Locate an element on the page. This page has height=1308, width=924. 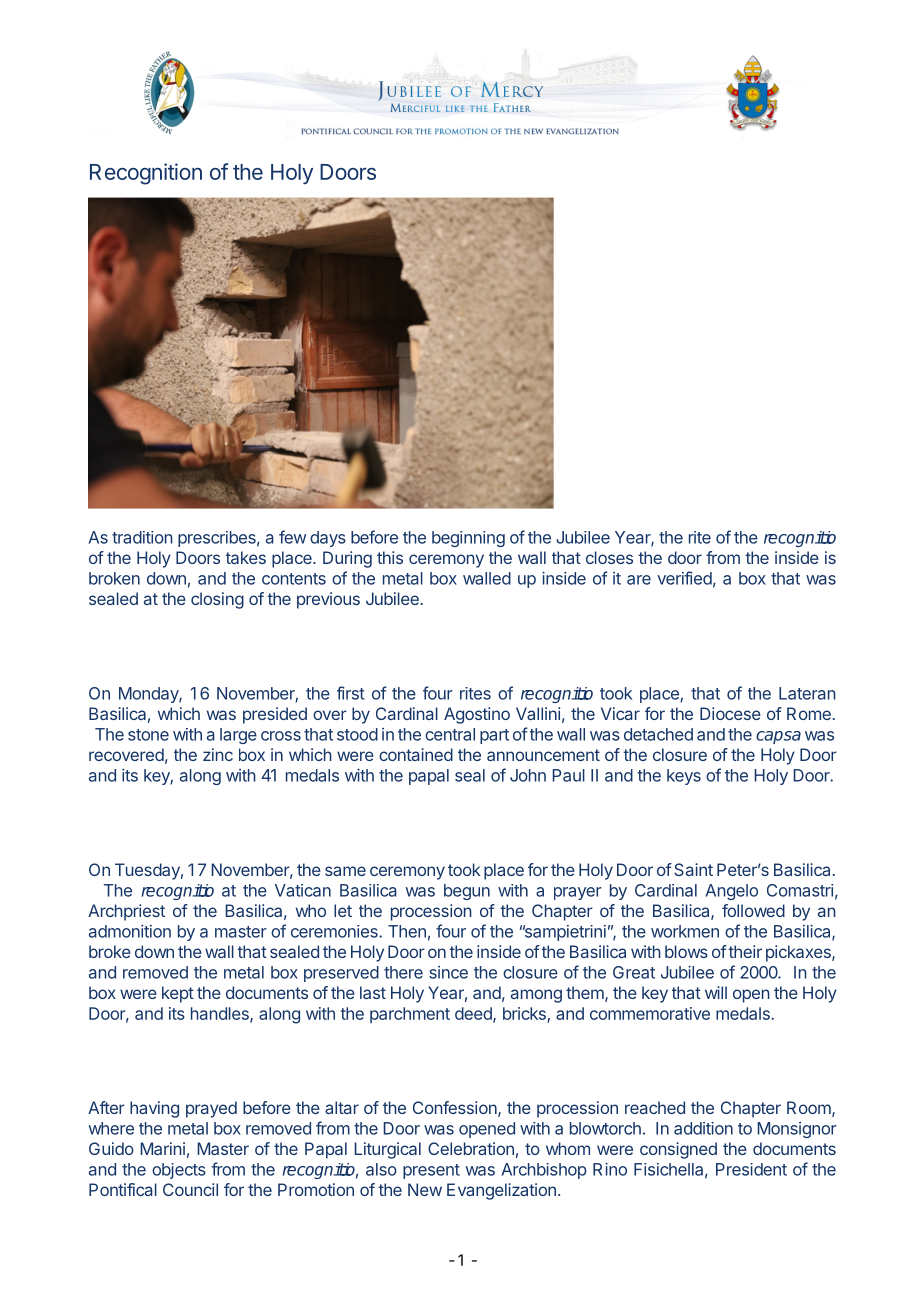
begun is located at coordinates (467, 892).
